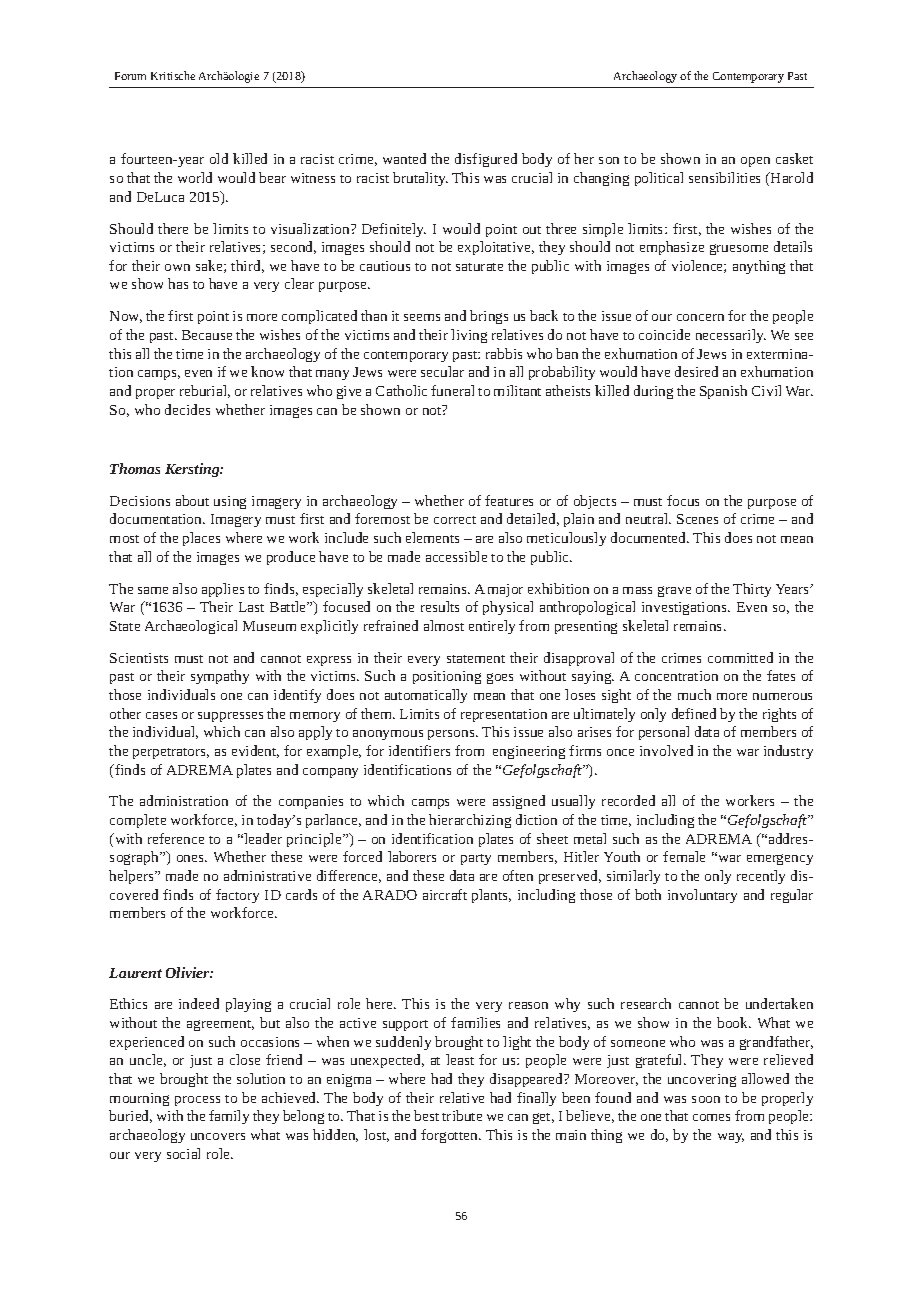 The image size is (924, 1308). Describe the element at coordinates (755, 162) in the document. I see `open` at that location.
